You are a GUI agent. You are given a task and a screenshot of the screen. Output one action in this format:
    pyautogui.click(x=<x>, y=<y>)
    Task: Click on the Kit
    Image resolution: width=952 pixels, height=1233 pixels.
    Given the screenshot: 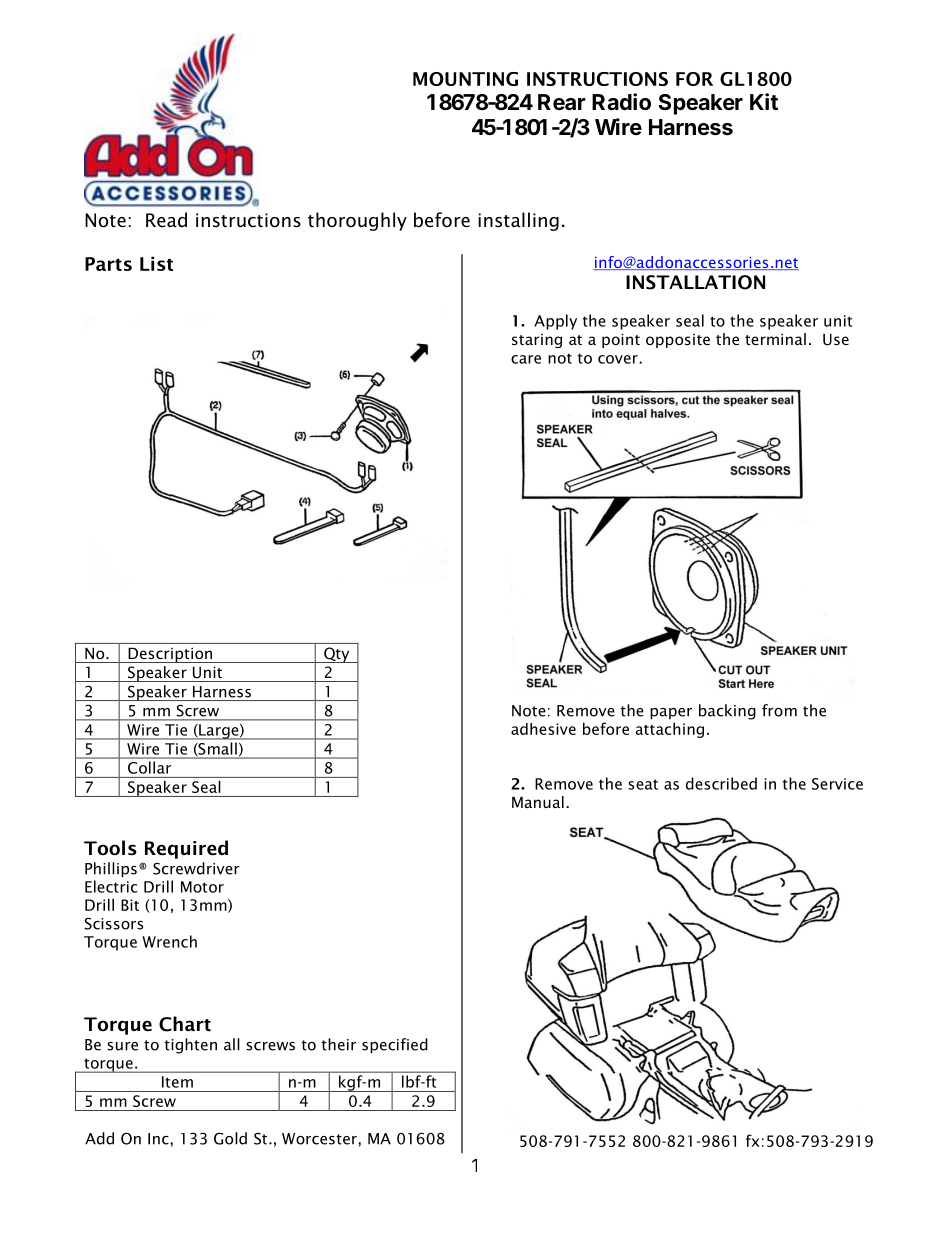 What is the action you would take?
    pyautogui.click(x=764, y=101)
